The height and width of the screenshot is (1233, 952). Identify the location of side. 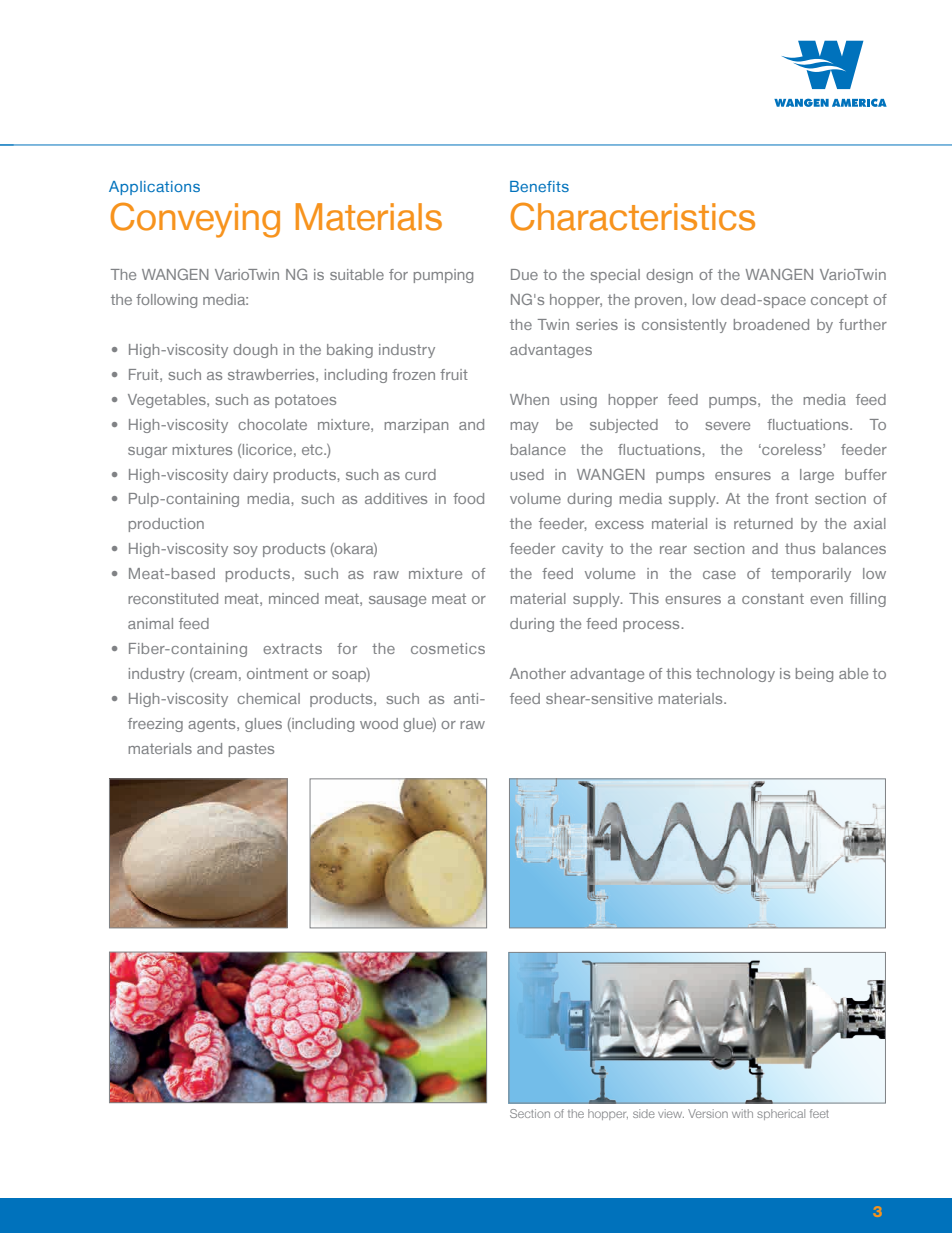
(644, 1113).
